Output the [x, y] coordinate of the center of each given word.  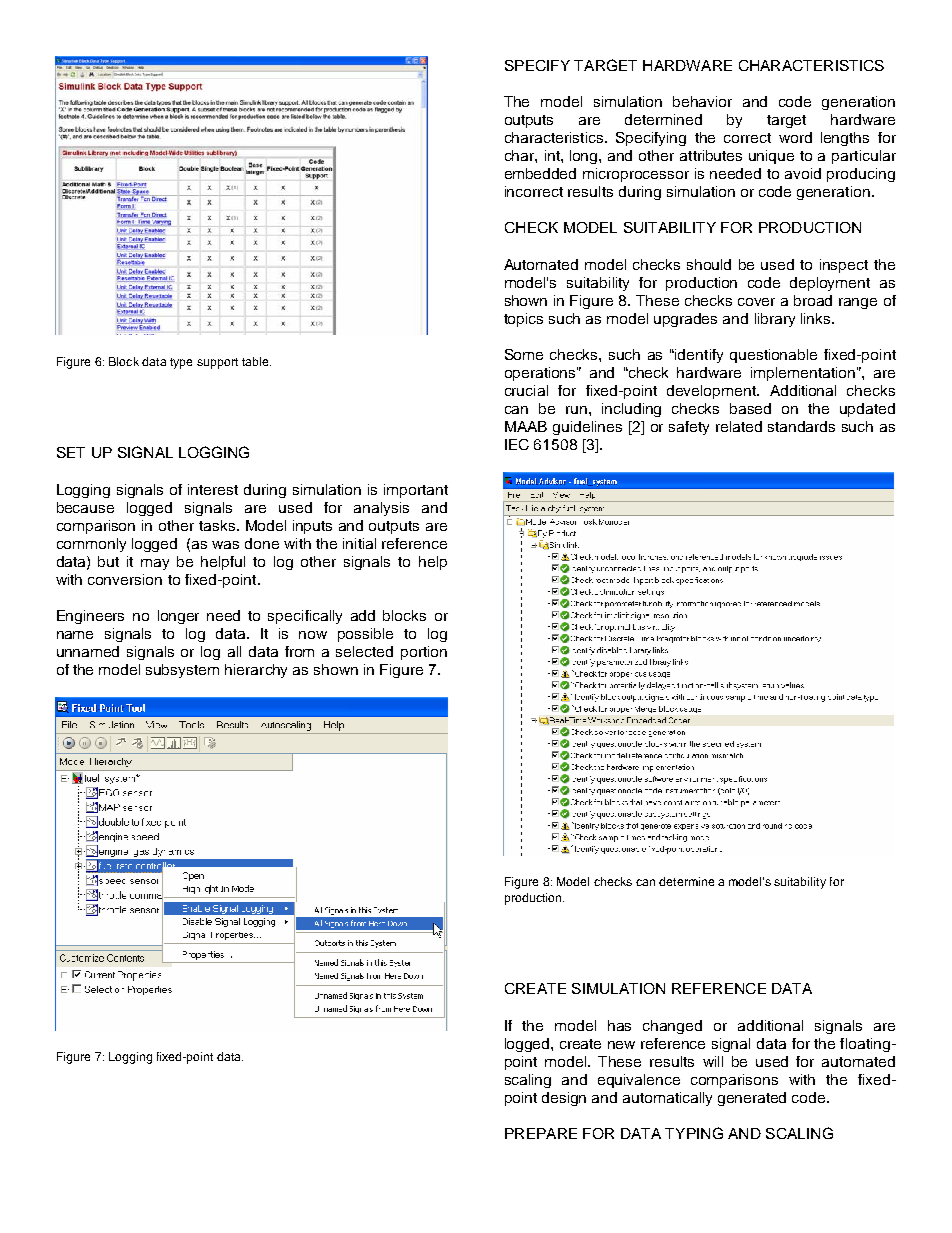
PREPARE [541, 1133]
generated [752, 1099]
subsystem [182, 671]
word [795, 137]
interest [213, 489]
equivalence [639, 1081]
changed [672, 1027]
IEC [517, 444]
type [181, 363]
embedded [540, 173]
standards [801, 426]
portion [424, 653]
